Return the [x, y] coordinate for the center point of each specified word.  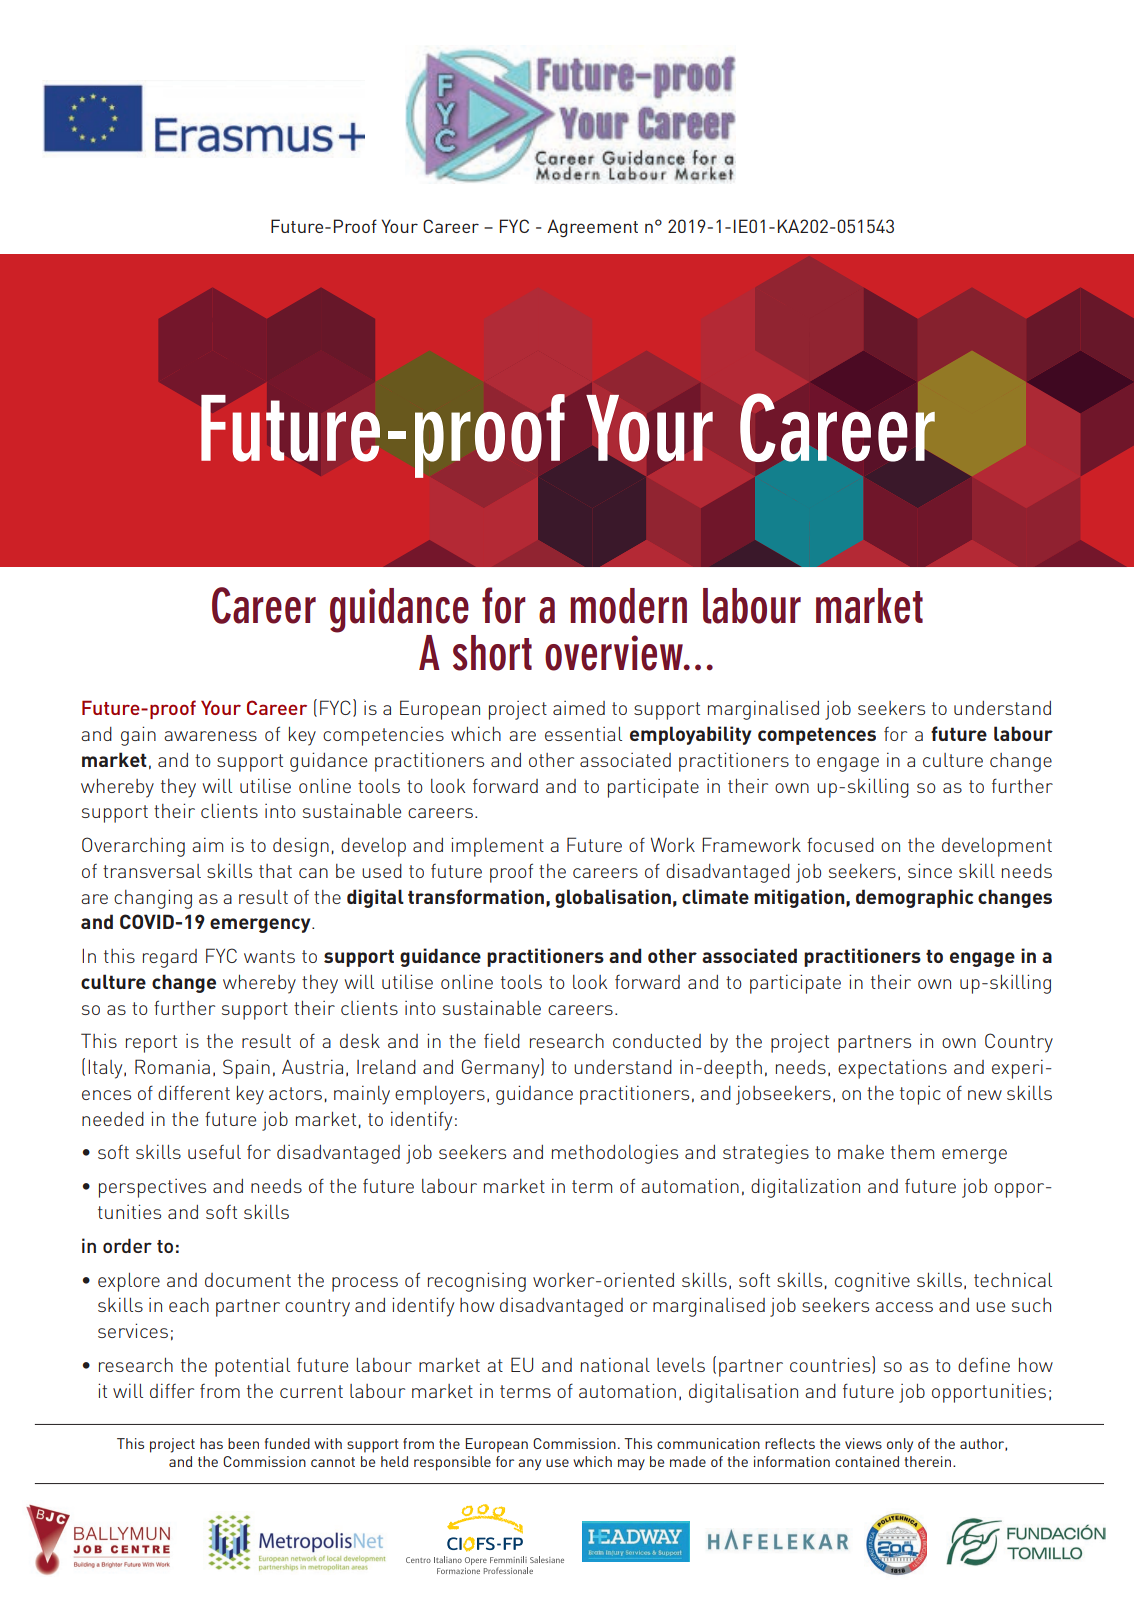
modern [628, 606]
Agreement [592, 228]
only [900, 1445]
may [631, 1464]
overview [615, 653]
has [211, 1443]
